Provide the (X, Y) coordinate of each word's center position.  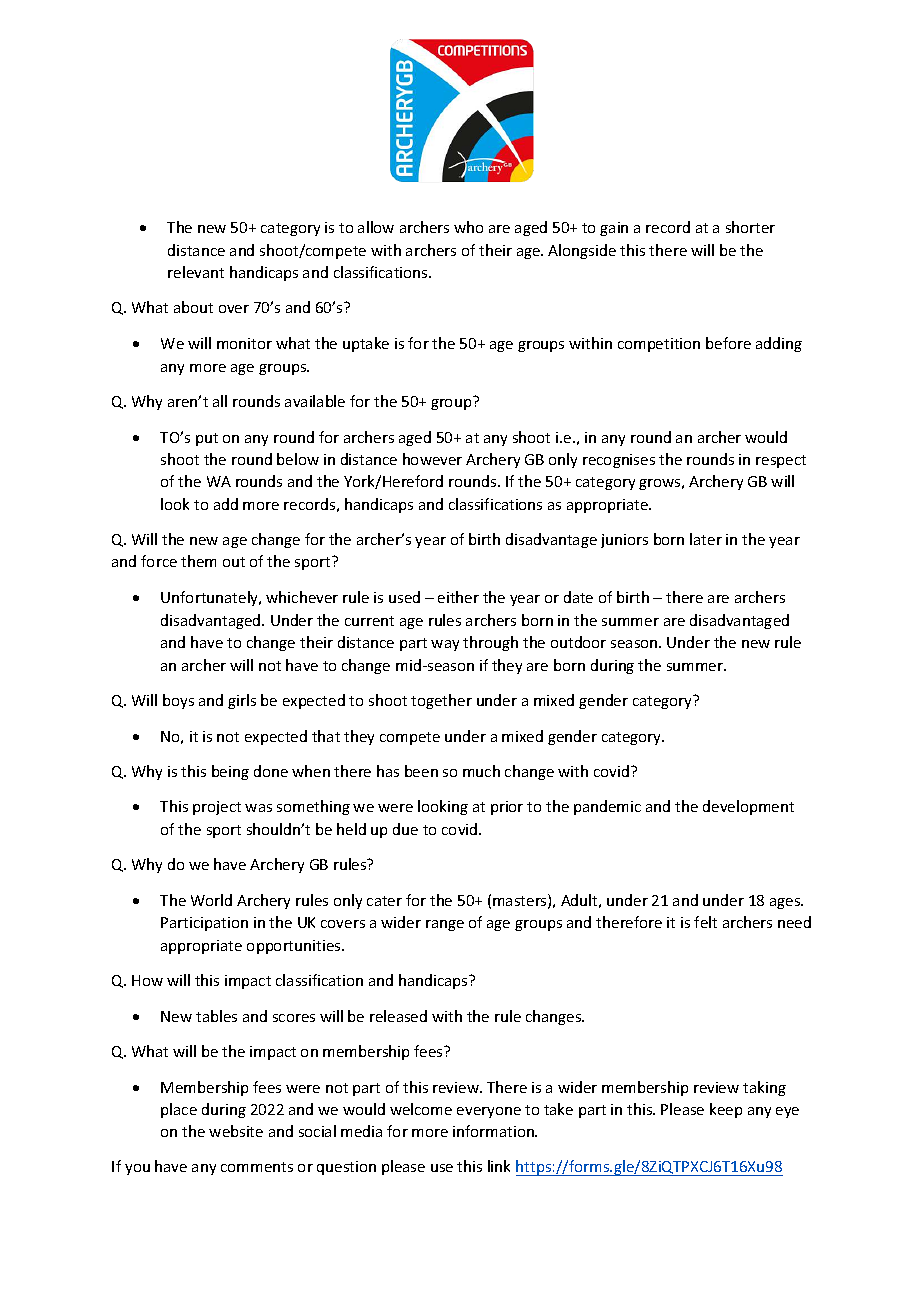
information (494, 1131)
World (211, 900)
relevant (196, 272)
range (445, 925)
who (468, 227)
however (432, 459)
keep (726, 1110)
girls (242, 701)
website (236, 1131)
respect (781, 461)
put (207, 439)
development (748, 807)
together (441, 701)
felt (705, 922)
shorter (750, 227)
